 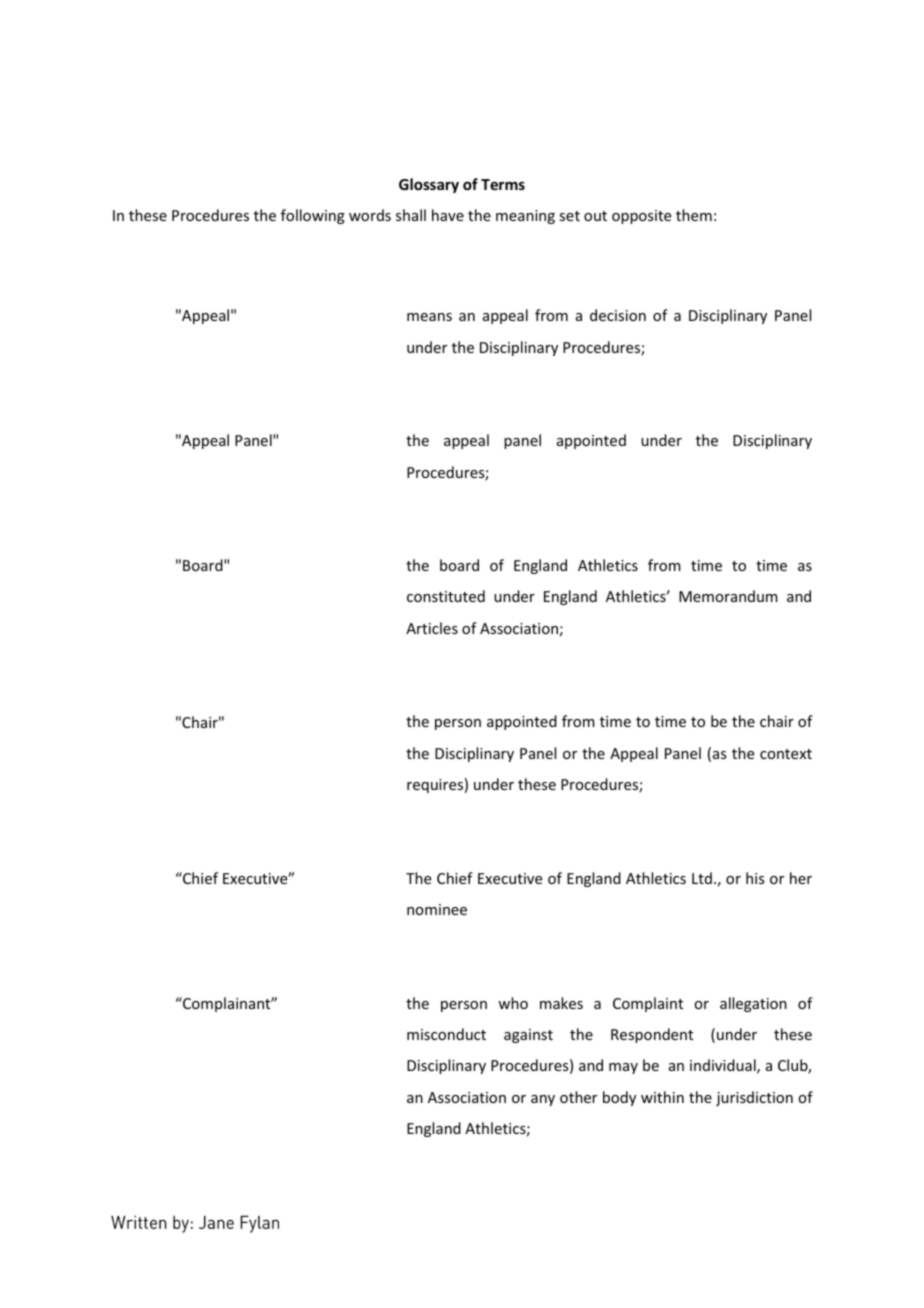 What do you see at coordinates (432, 628) in the screenshot?
I see `Articles` at bounding box center [432, 628].
